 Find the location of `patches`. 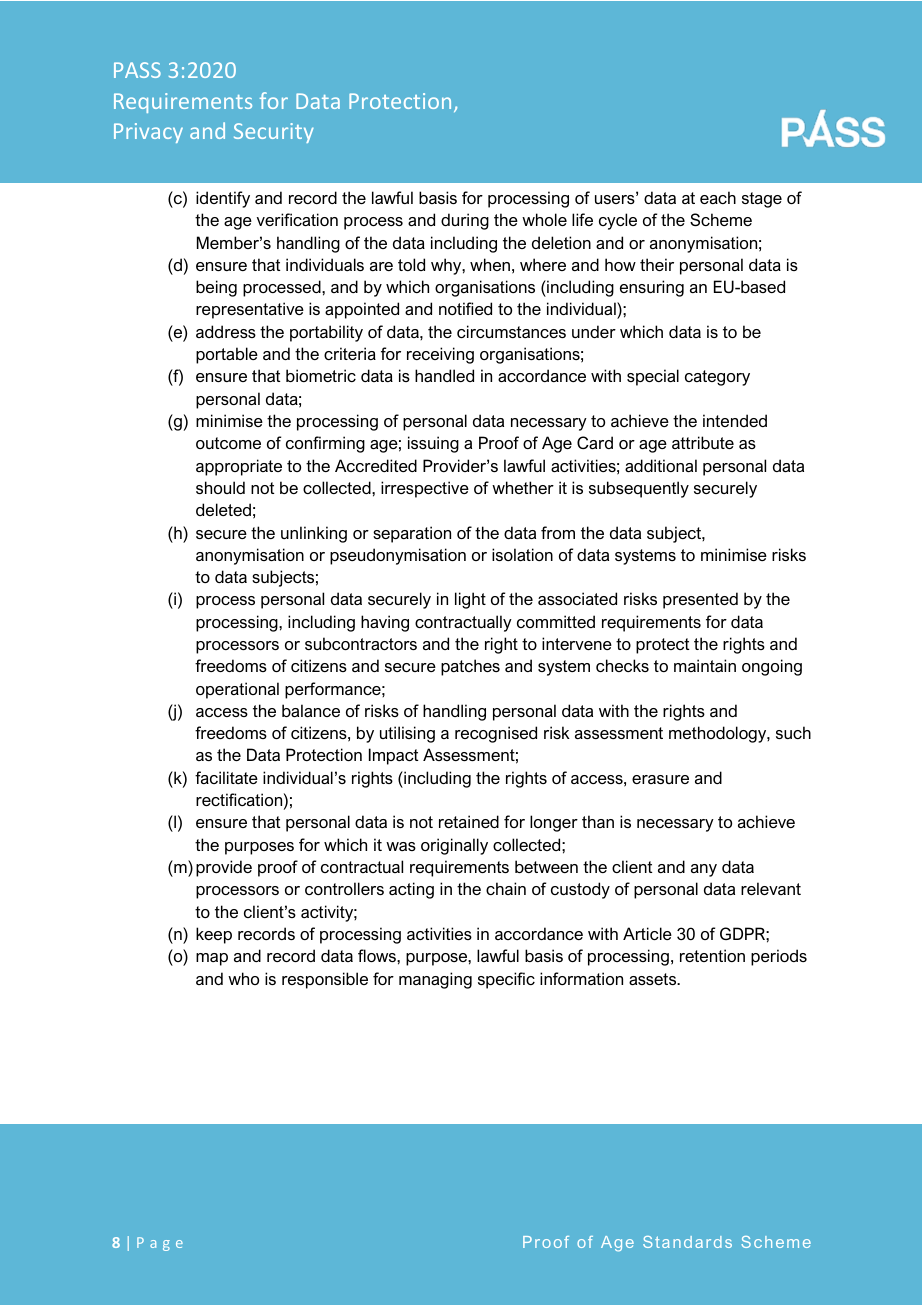

patches is located at coordinates (470, 667).
